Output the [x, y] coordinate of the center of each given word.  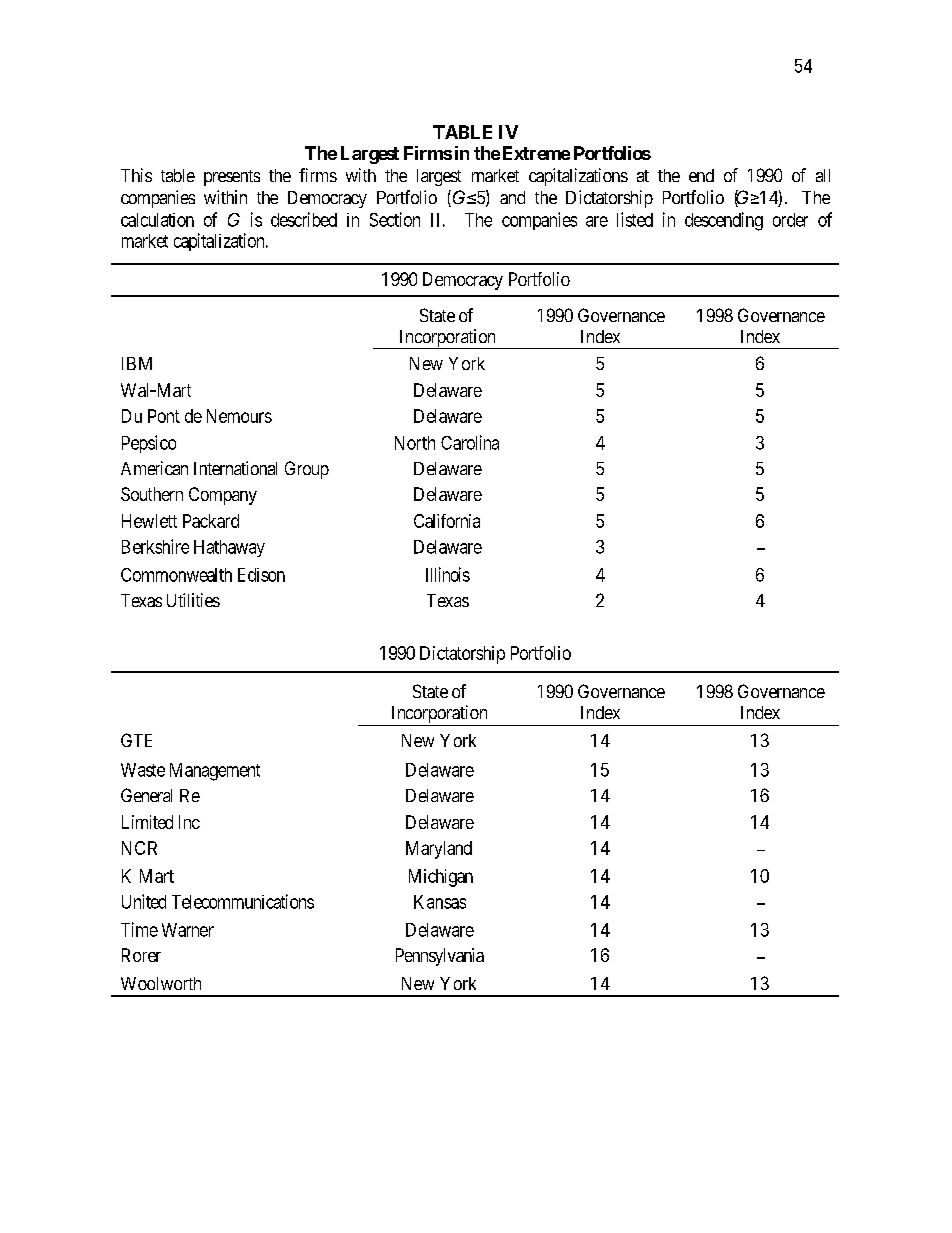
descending [724, 221]
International [235, 468]
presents [232, 178]
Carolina [470, 442]
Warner [188, 930]
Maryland [439, 850]
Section [395, 219]
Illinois [448, 574]
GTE [136, 740]
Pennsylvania [440, 957]
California [447, 521]
